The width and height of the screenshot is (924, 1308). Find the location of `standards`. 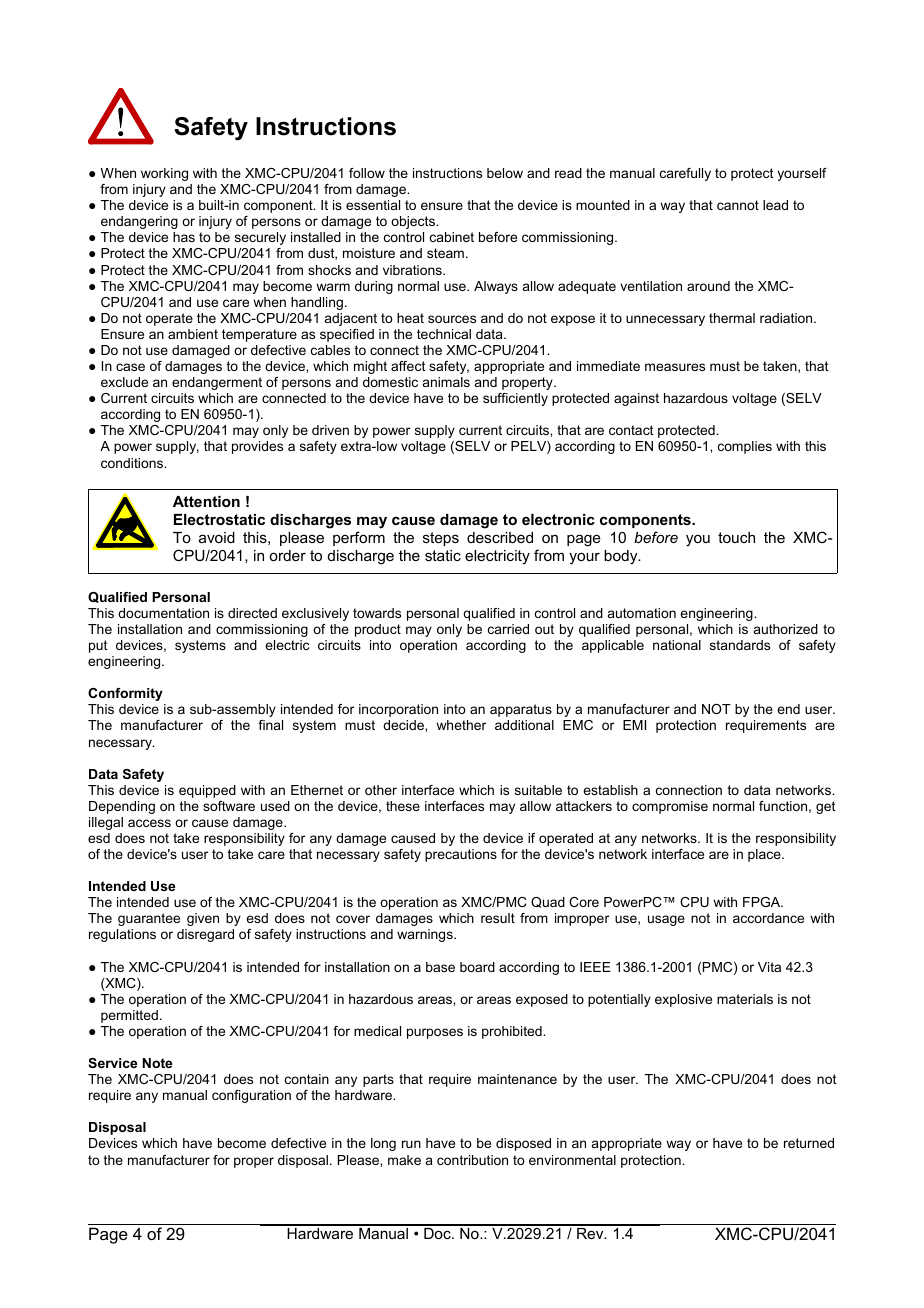

standards is located at coordinates (740, 645).
